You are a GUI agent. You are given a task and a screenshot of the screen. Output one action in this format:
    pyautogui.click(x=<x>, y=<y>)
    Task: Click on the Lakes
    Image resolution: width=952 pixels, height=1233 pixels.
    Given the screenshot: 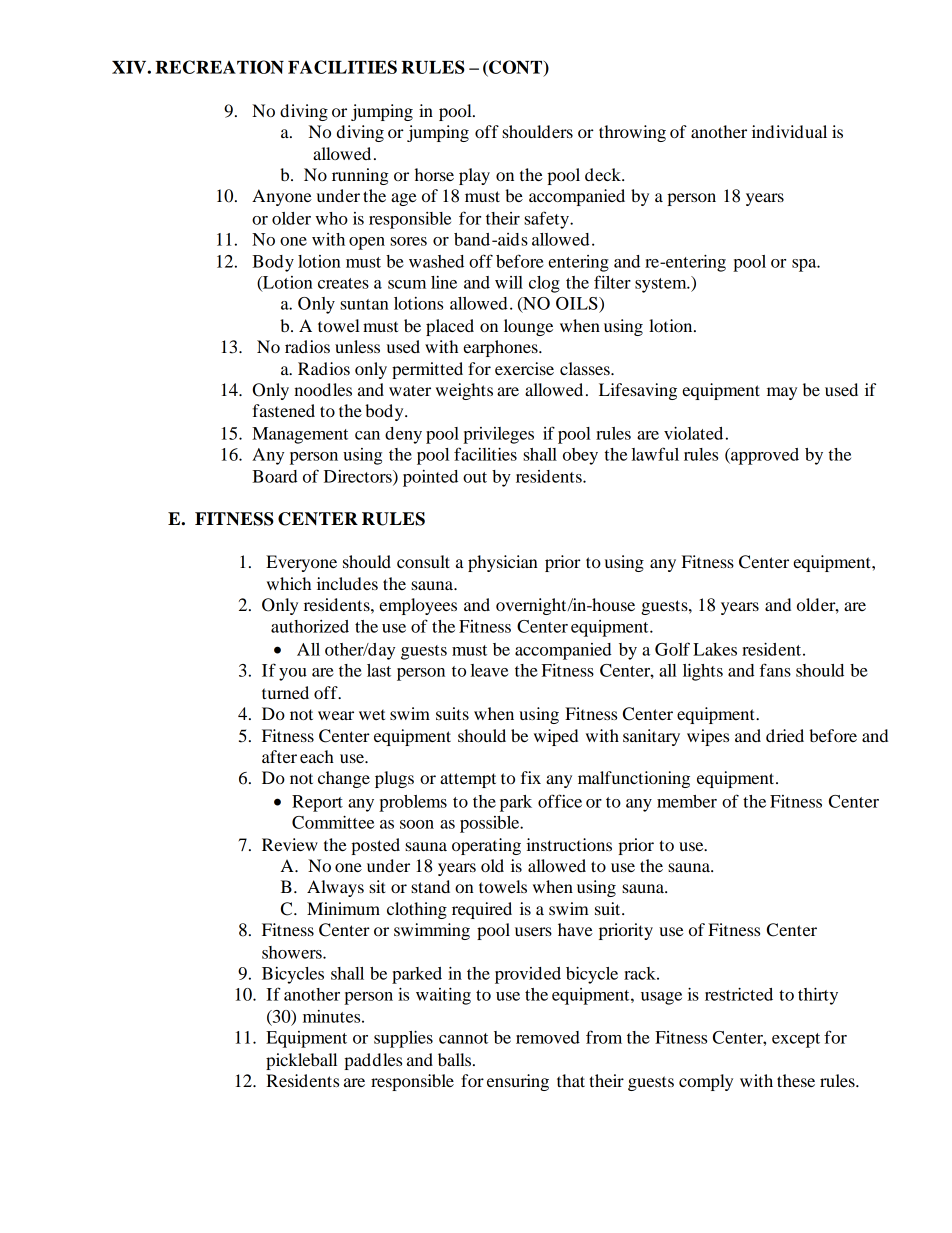 What is the action you would take?
    pyautogui.click(x=715, y=649)
